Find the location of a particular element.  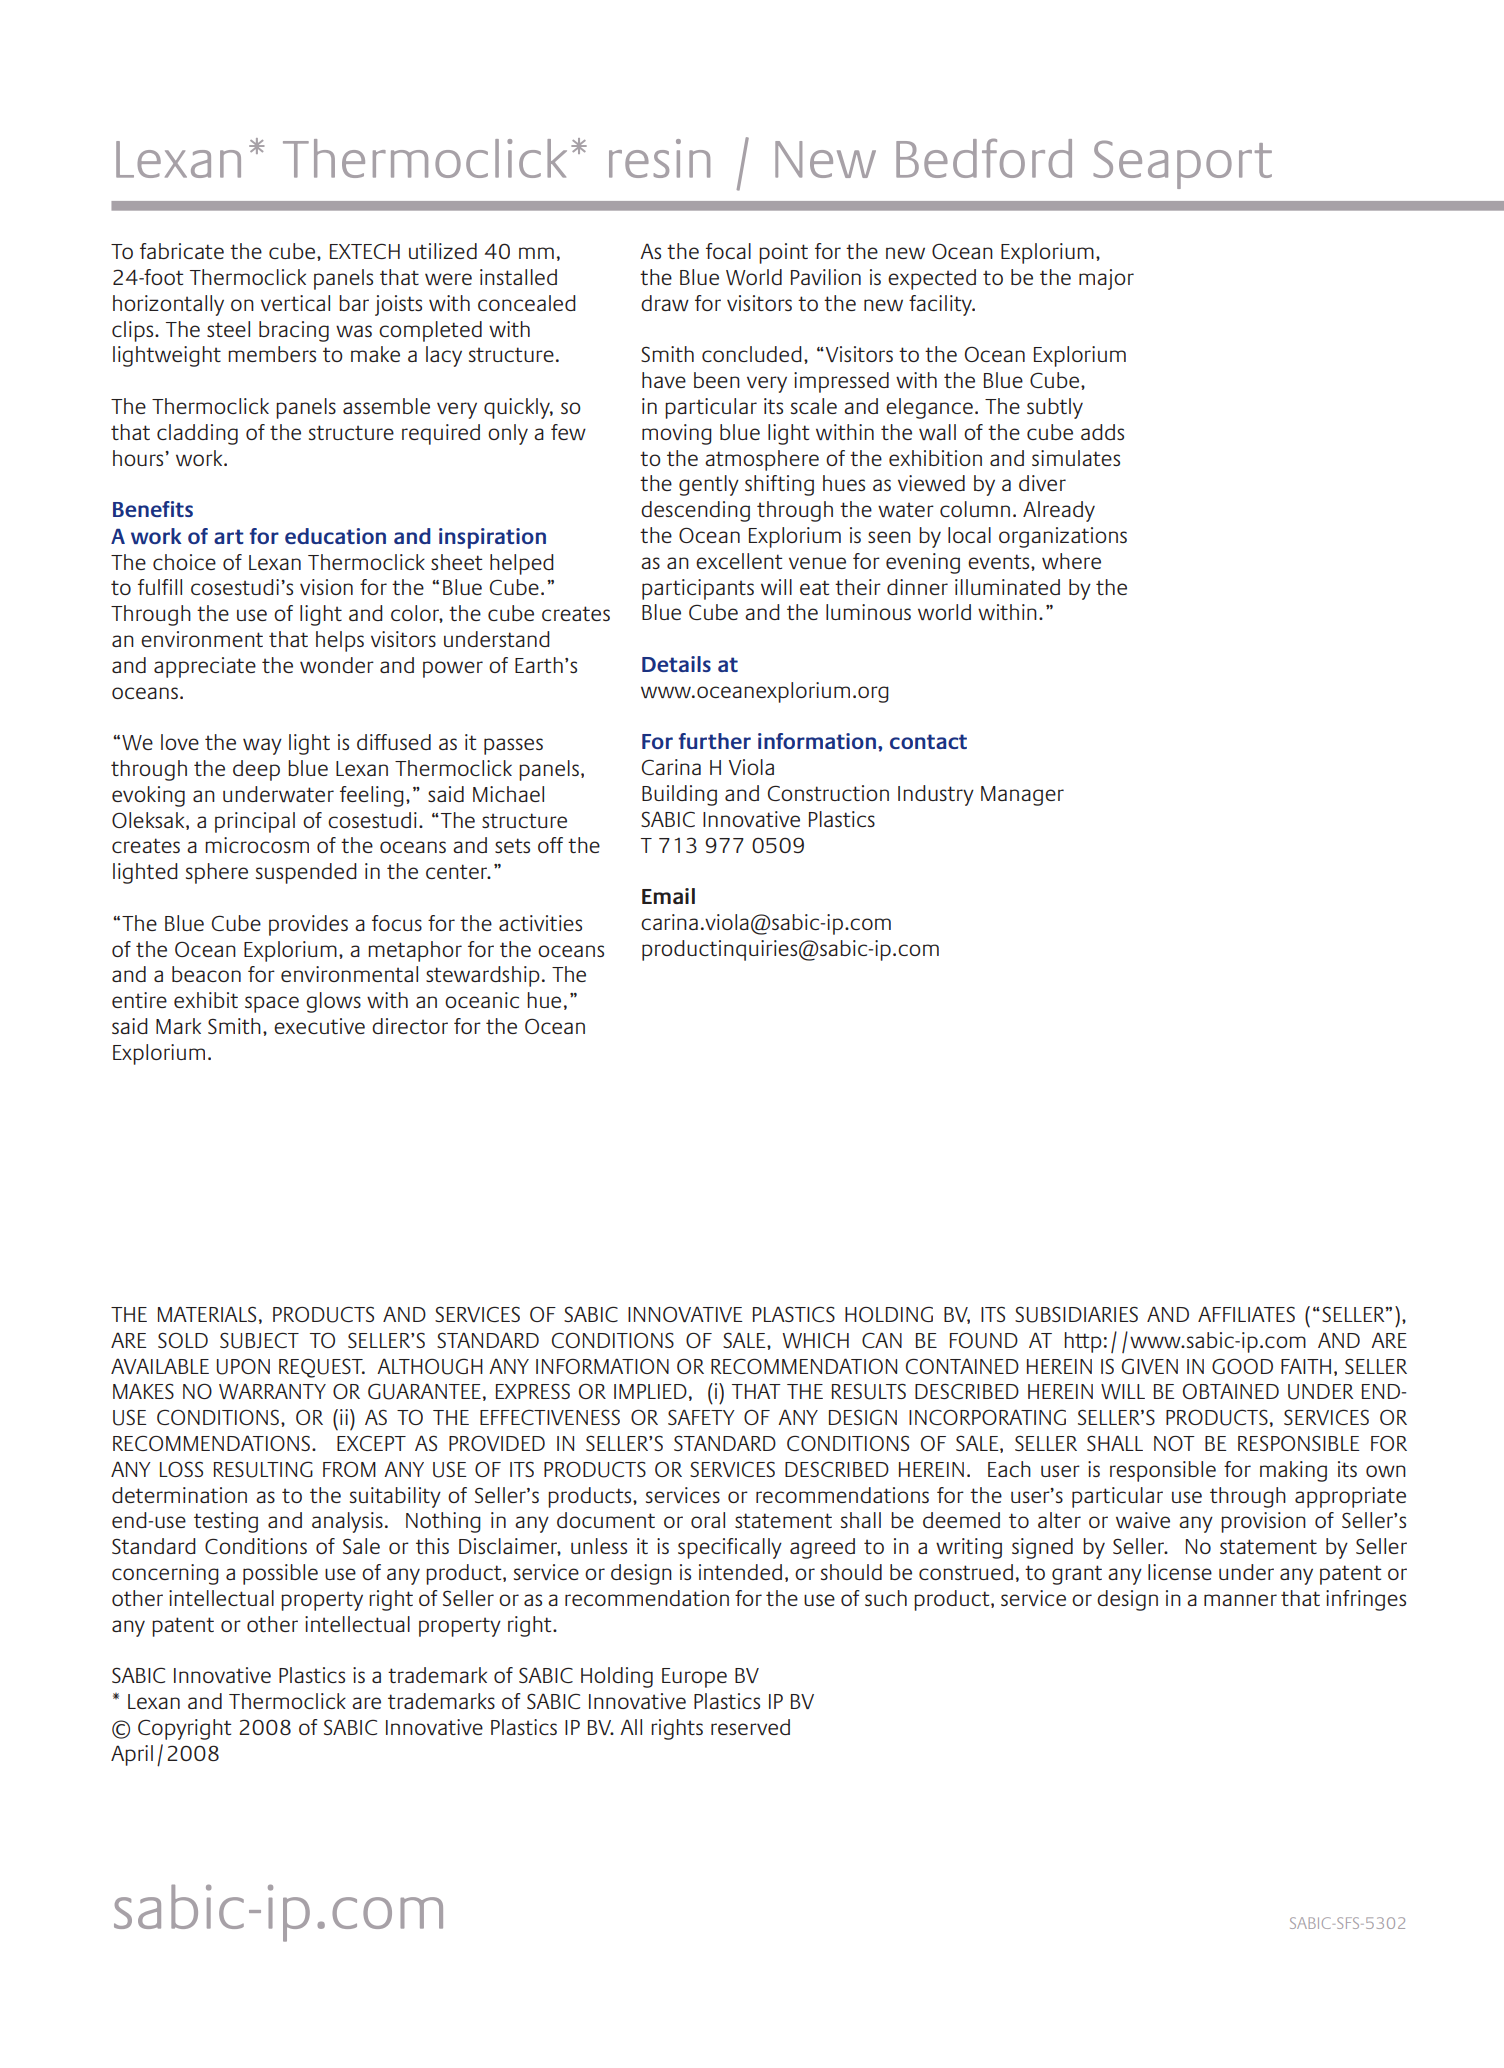

Email is located at coordinates (668, 896).
